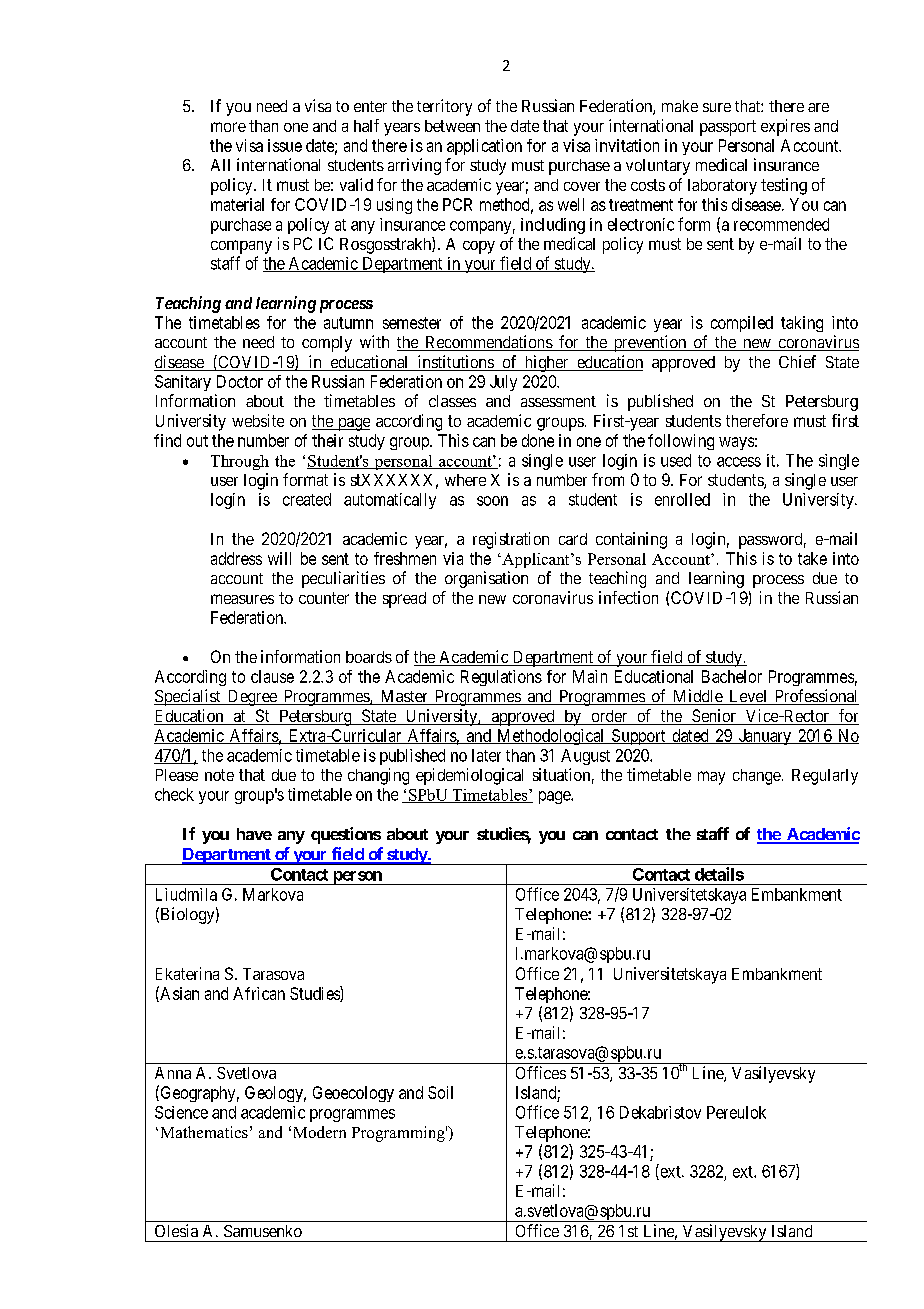  Describe the element at coordinates (204, 1132) in the page. I see `Mathematics` at that location.
